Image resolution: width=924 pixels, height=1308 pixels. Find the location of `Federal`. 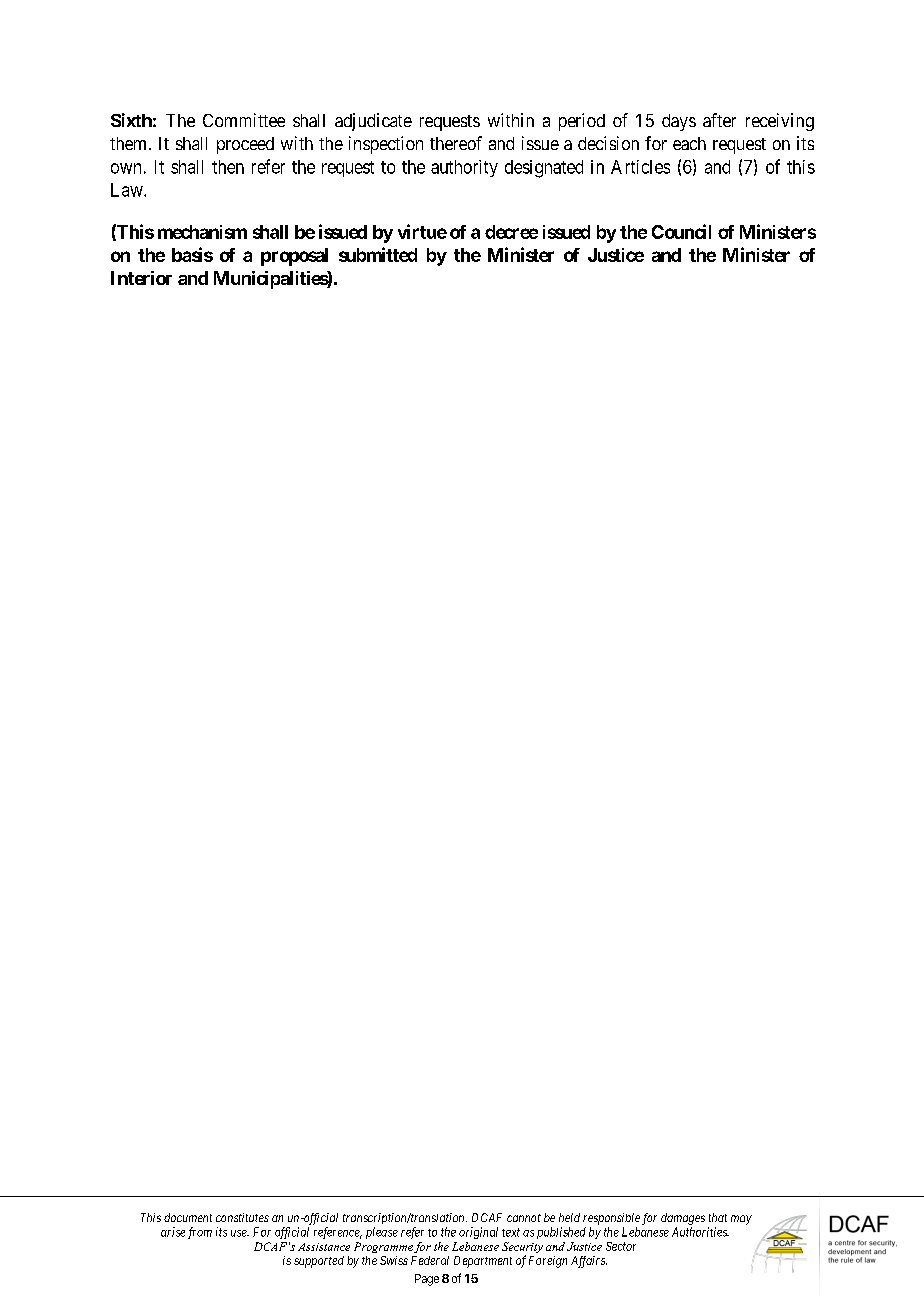

Federal is located at coordinates (430, 1260).
